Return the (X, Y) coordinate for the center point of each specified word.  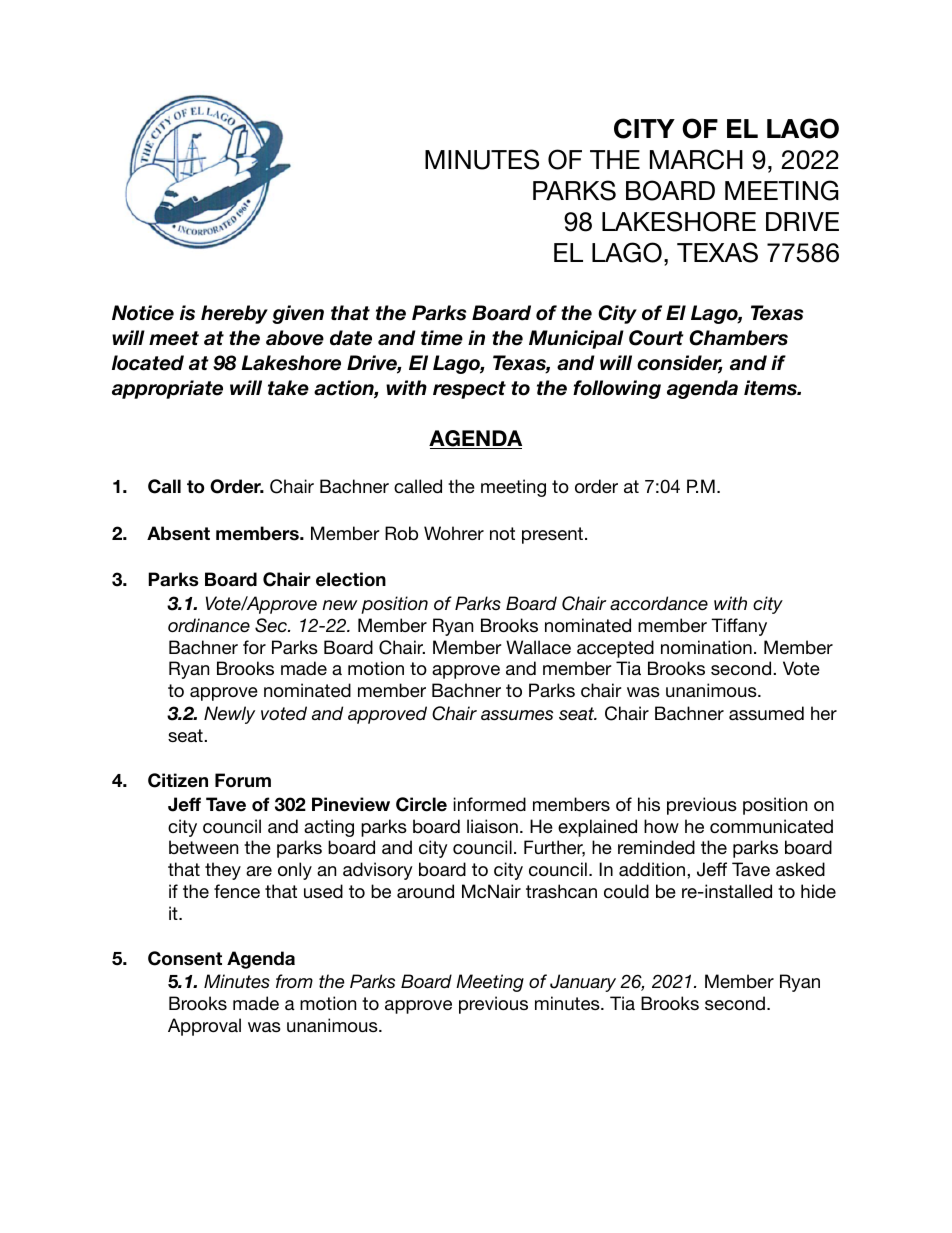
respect (469, 390)
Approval (204, 1027)
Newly (229, 715)
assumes (517, 715)
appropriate (167, 389)
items (771, 388)
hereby (234, 314)
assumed (766, 713)
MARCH (696, 159)
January (583, 983)
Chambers (738, 338)
